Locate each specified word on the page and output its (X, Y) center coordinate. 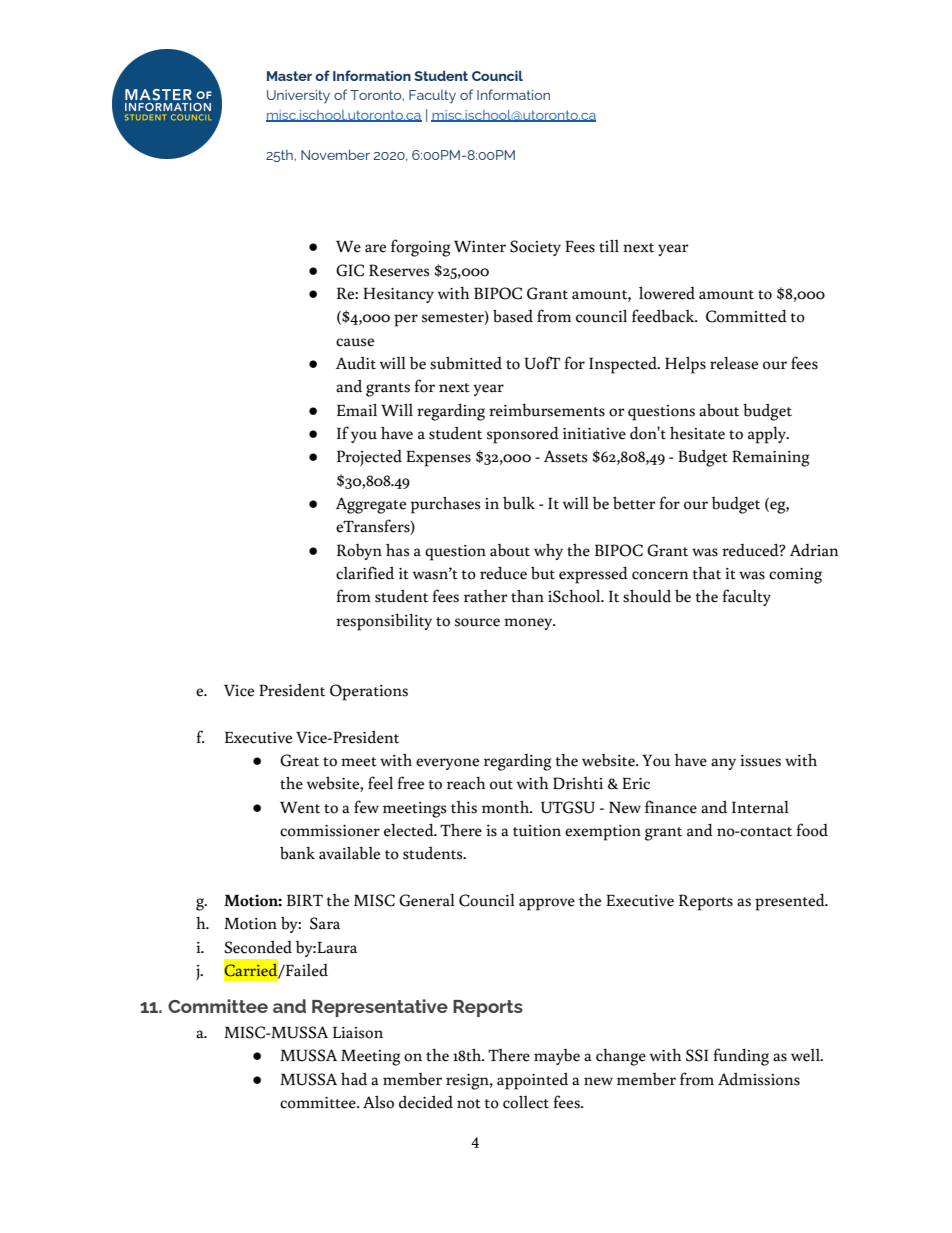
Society (535, 248)
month (507, 807)
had (354, 1079)
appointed (532, 1081)
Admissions (759, 1079)
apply (768, 435)
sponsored (523, 435)
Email (357, 410)
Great (299, 760)
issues (760, 761)
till (609, 246)
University (298, 97)
